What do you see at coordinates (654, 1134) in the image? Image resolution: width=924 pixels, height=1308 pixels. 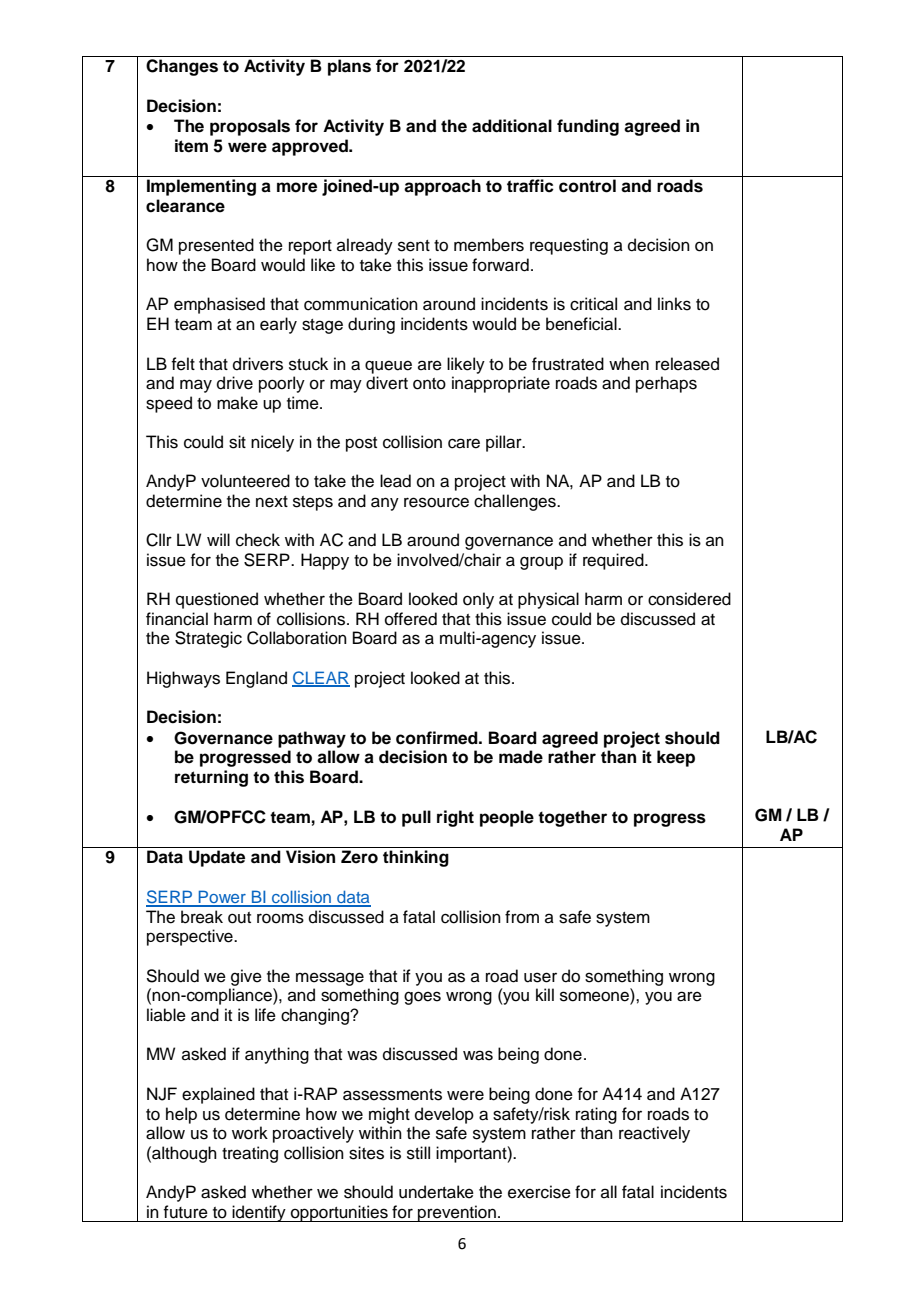 I see `reactively` at bounding box center [654, 1134].
